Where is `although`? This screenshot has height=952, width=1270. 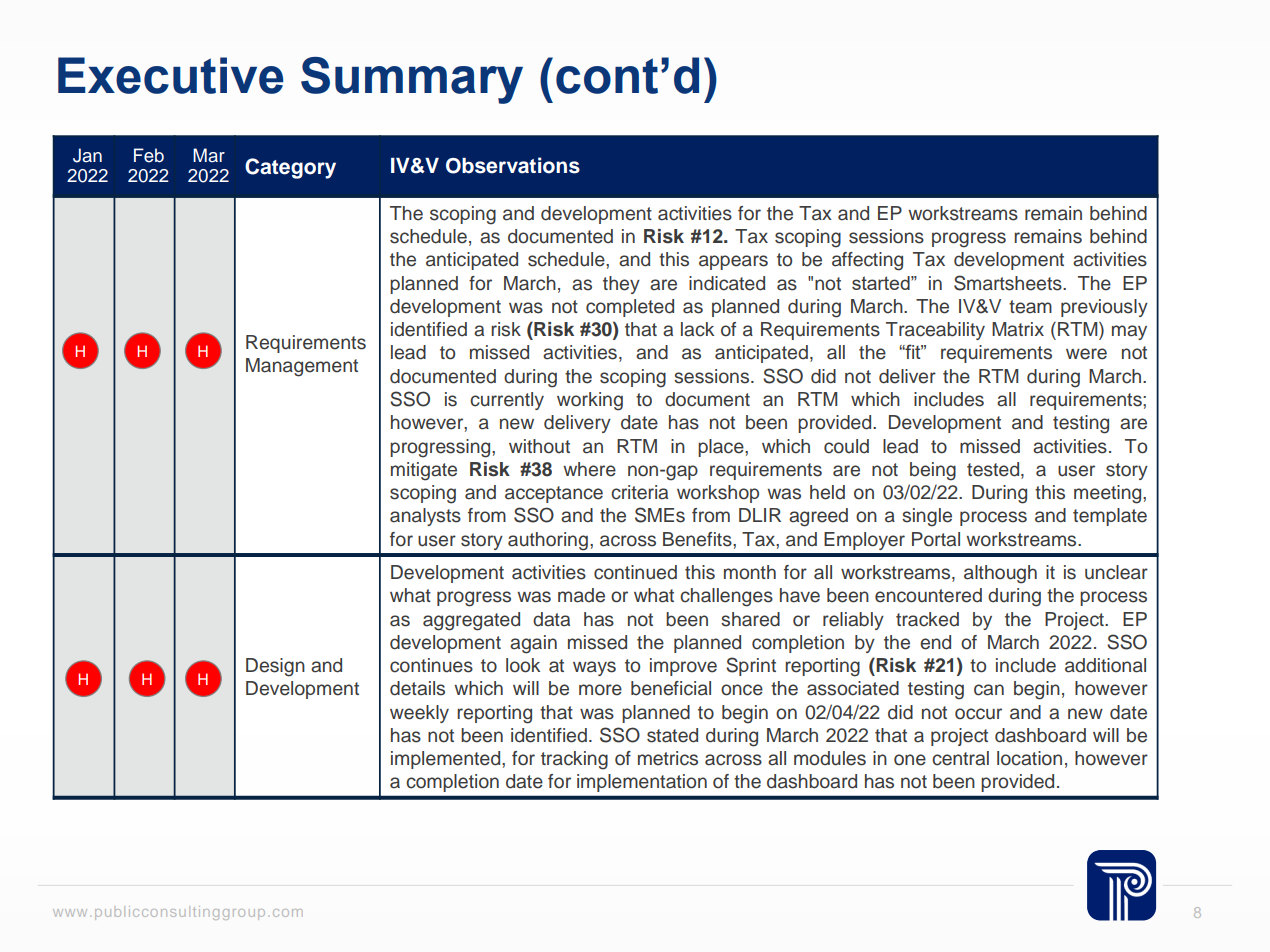 although is located at coordinates (1000, 574).
